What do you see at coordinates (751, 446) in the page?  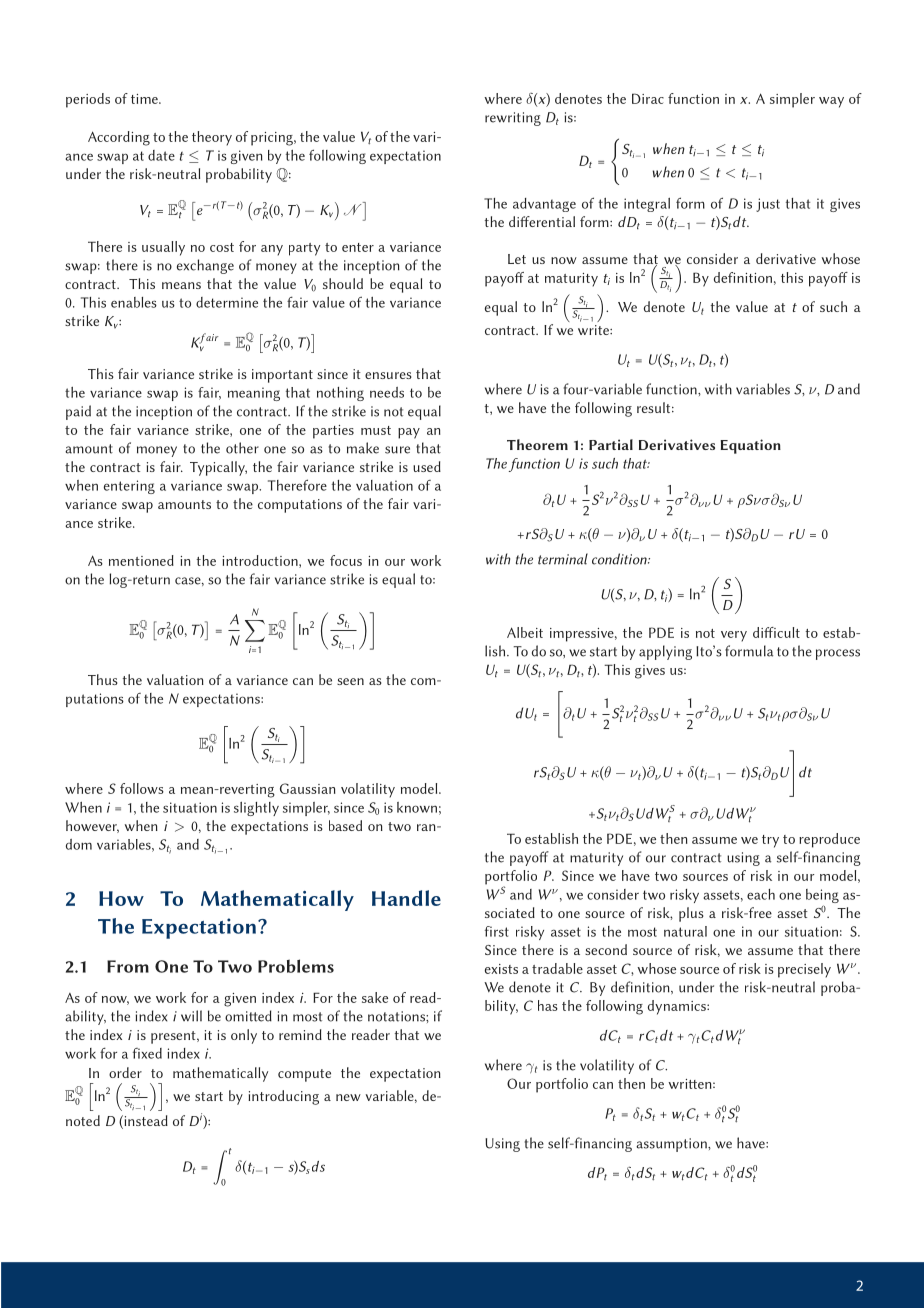 I see `Equation` at bounding box center [751, 446].
